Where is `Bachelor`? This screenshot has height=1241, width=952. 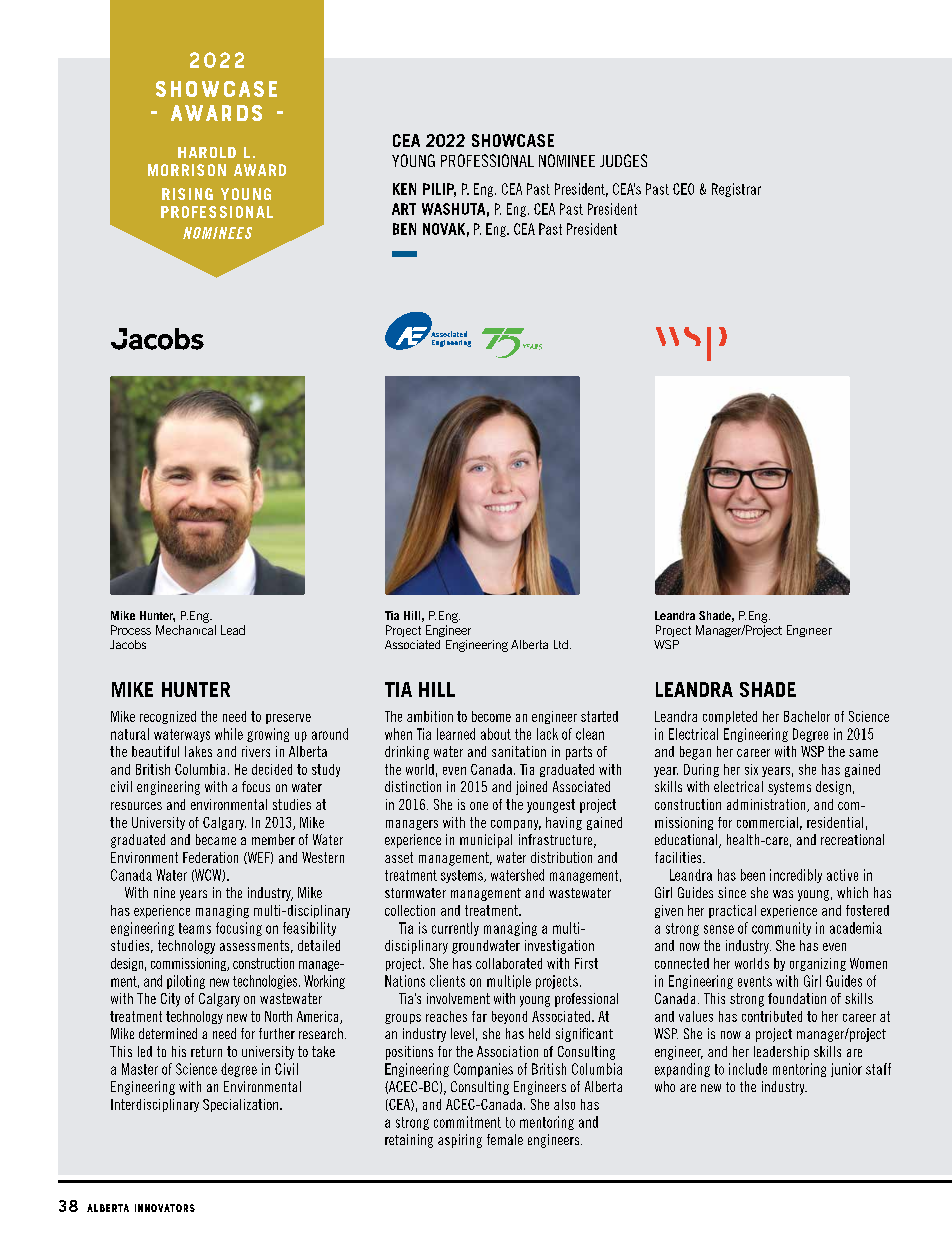 Bachelor is located at coordinates (807, 716).
